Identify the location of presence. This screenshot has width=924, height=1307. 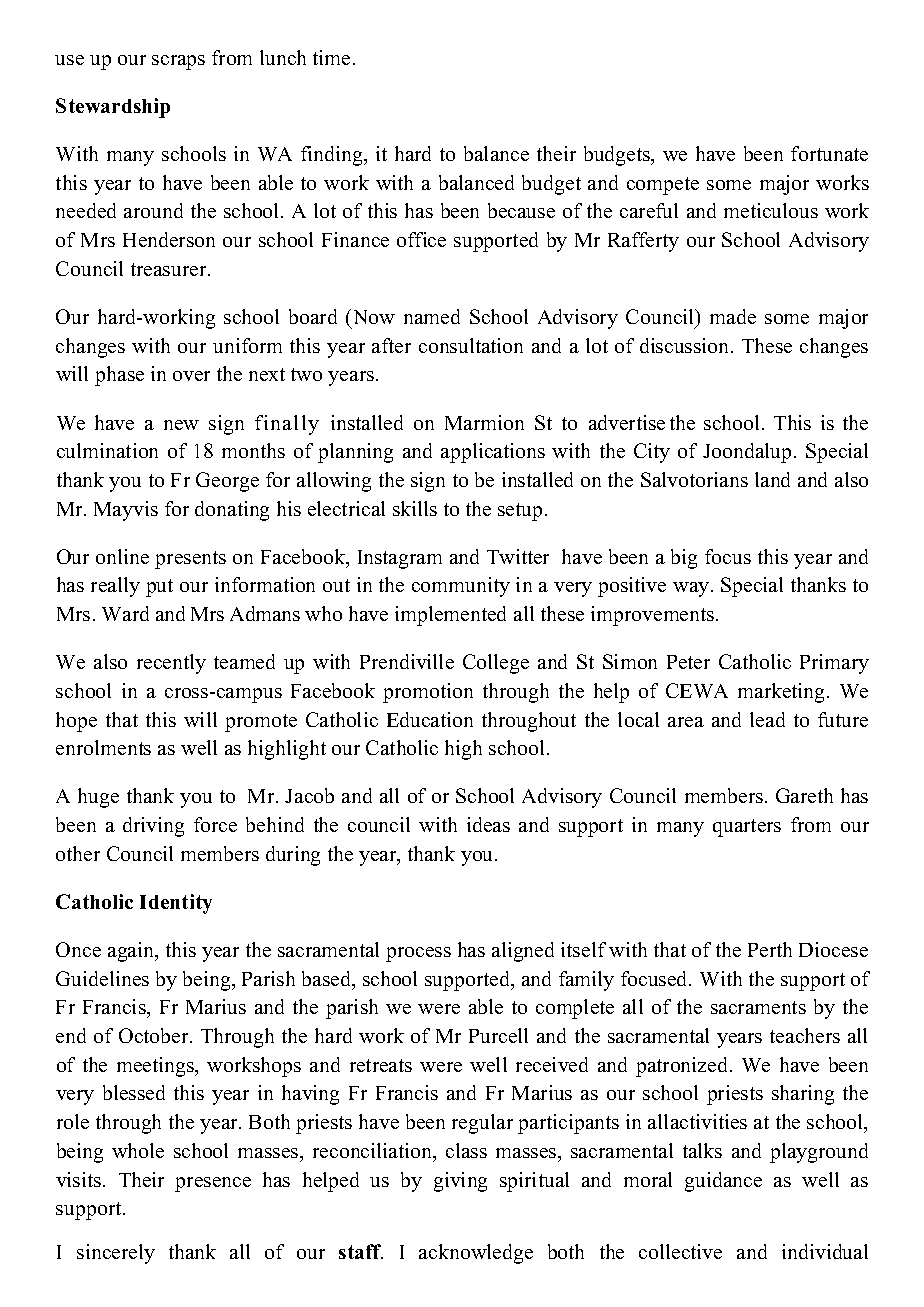
(213, 1184).
